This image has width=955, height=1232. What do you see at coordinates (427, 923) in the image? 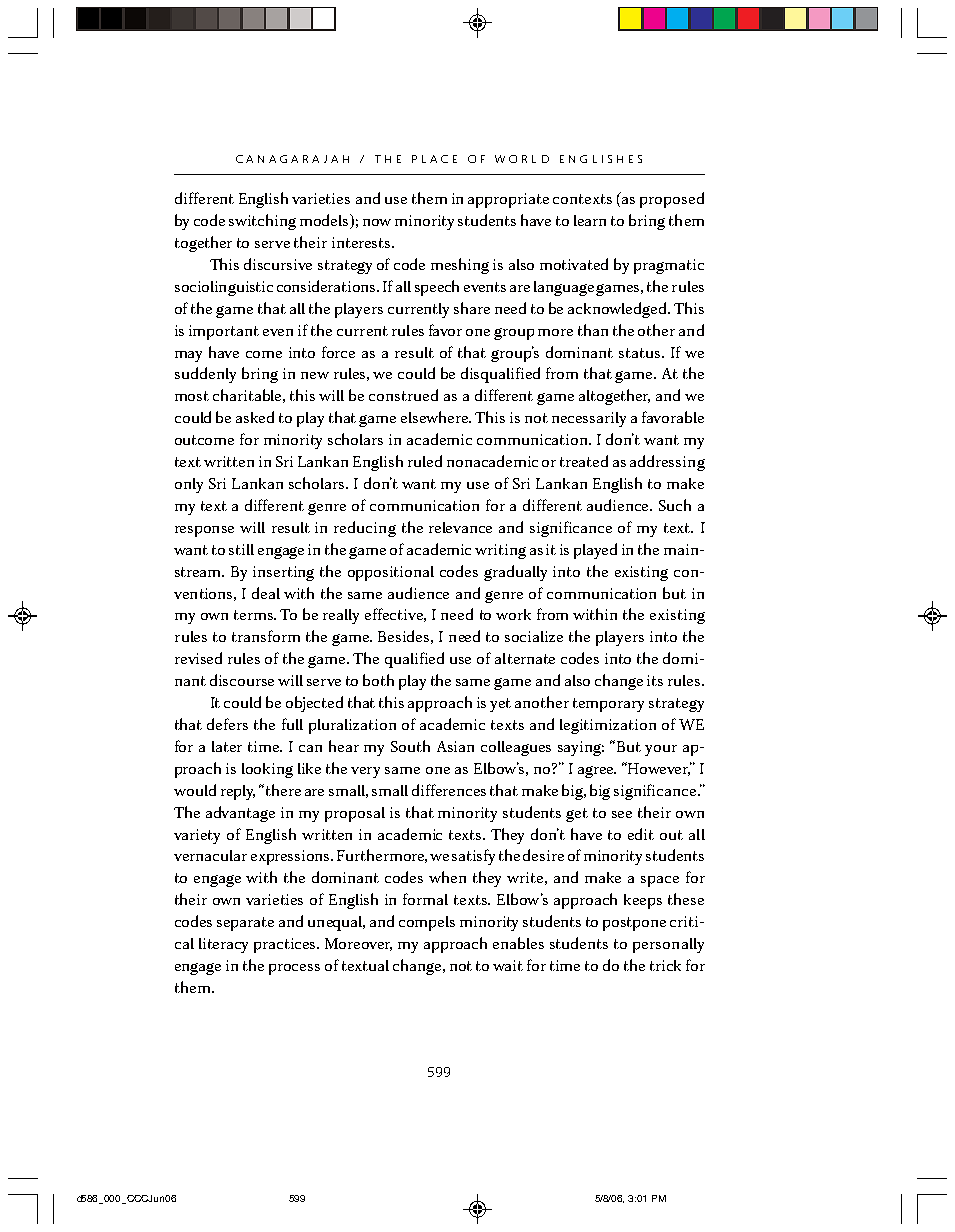
I see `compels` at bounding box center [427, 923].
